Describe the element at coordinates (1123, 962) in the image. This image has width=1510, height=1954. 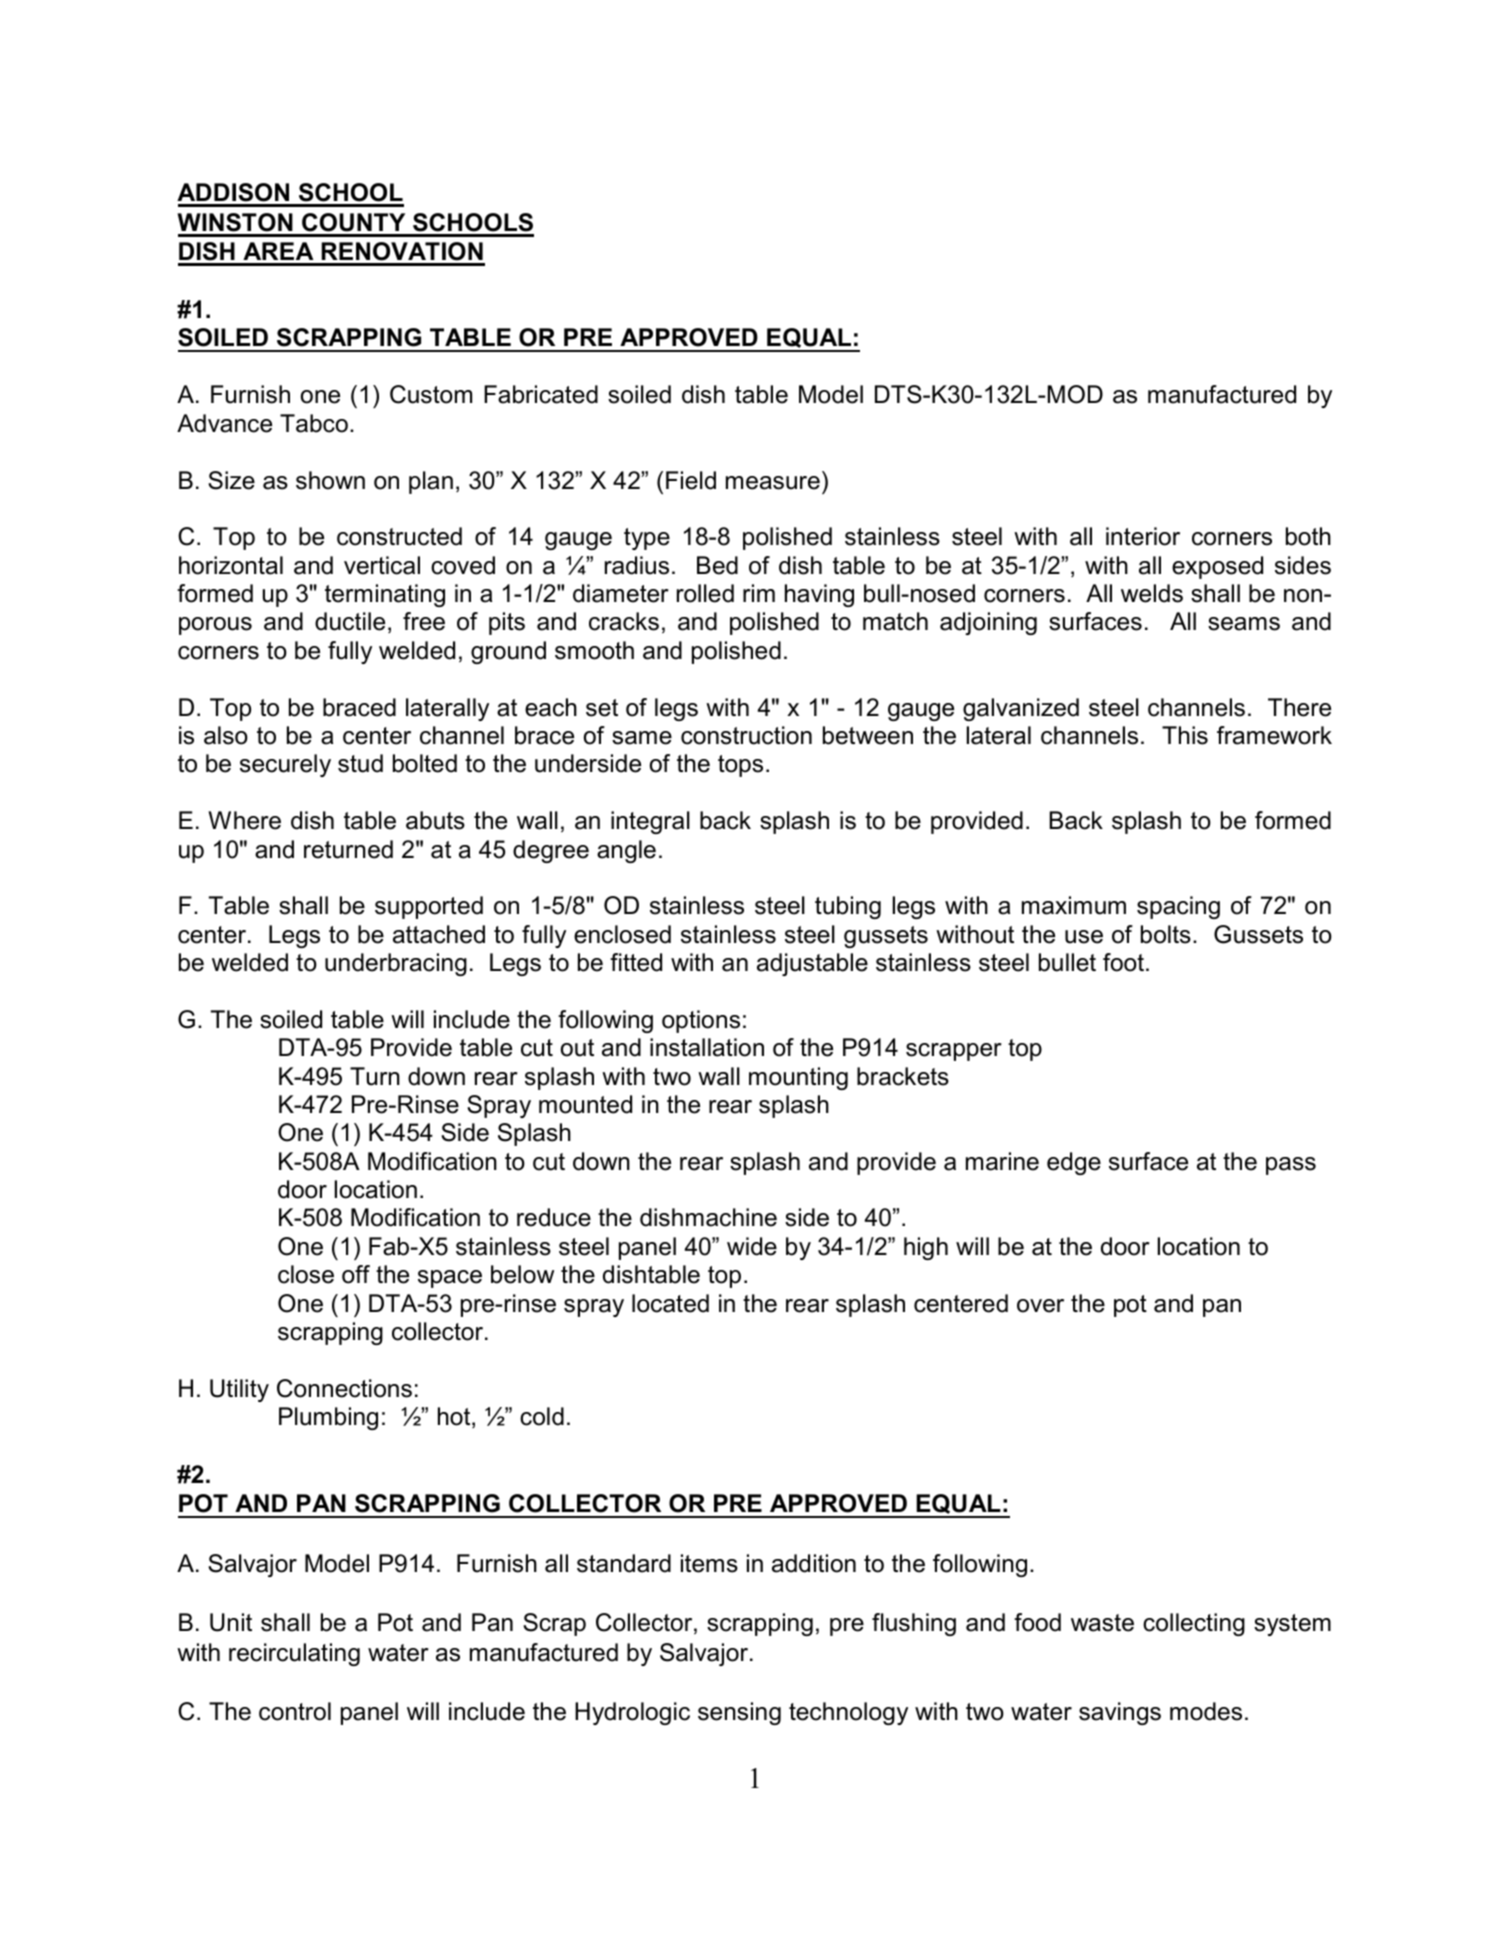
I see `foot` at that location.
